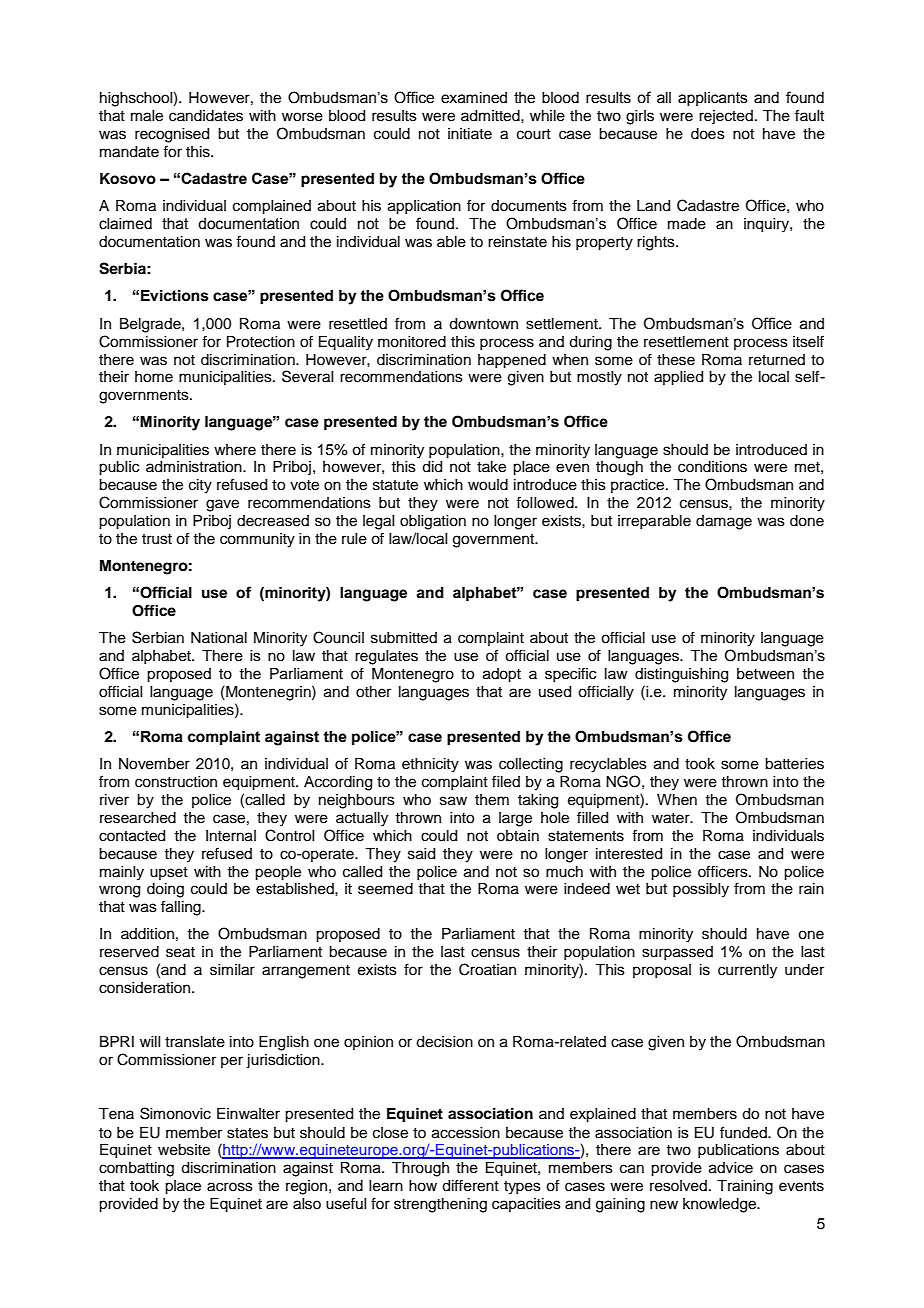 The height and width of the page is (1308, 924). What do you see at coordinates (470, 1185) in the page?
I see `different` at bounding box center [470, 1185].
